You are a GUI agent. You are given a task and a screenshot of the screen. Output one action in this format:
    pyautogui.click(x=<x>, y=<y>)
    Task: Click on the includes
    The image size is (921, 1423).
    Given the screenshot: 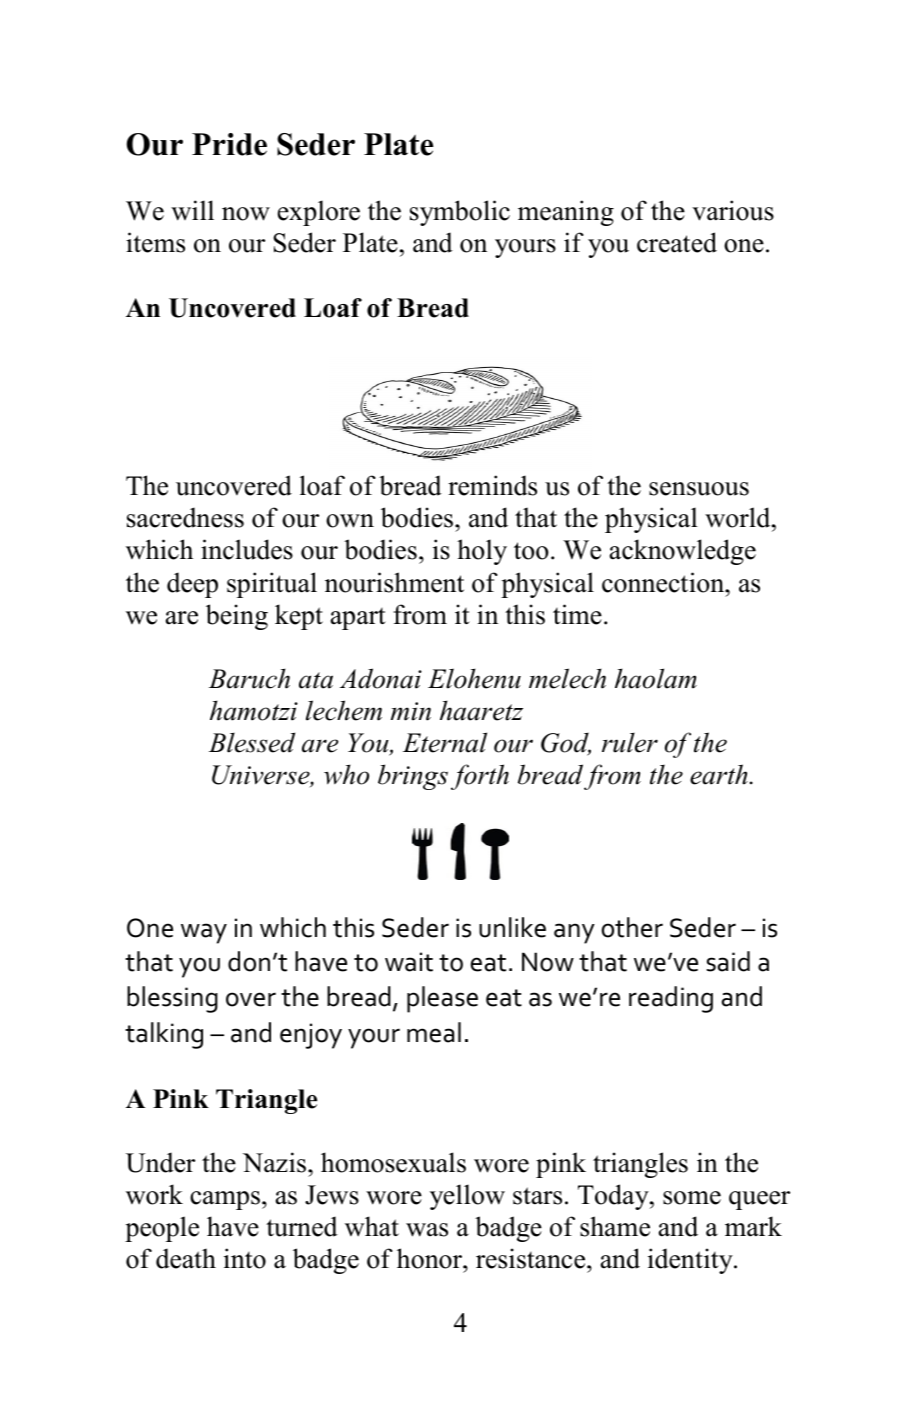 What is the action you would take?
    pyautogui.click(x=247, y=549)
